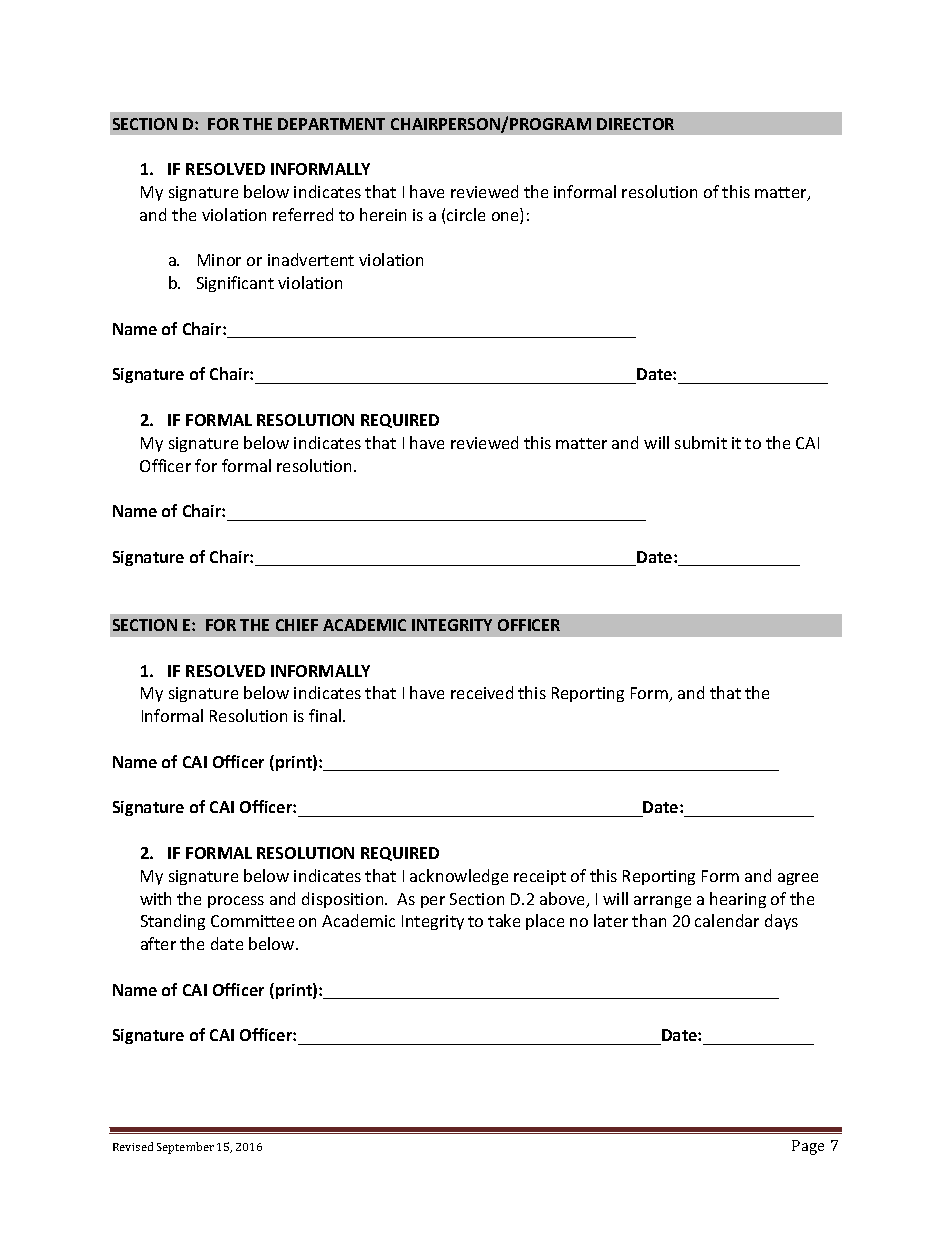  Describe the element at coordinates (738, 900) in the page. I see `hearing` at that location.
